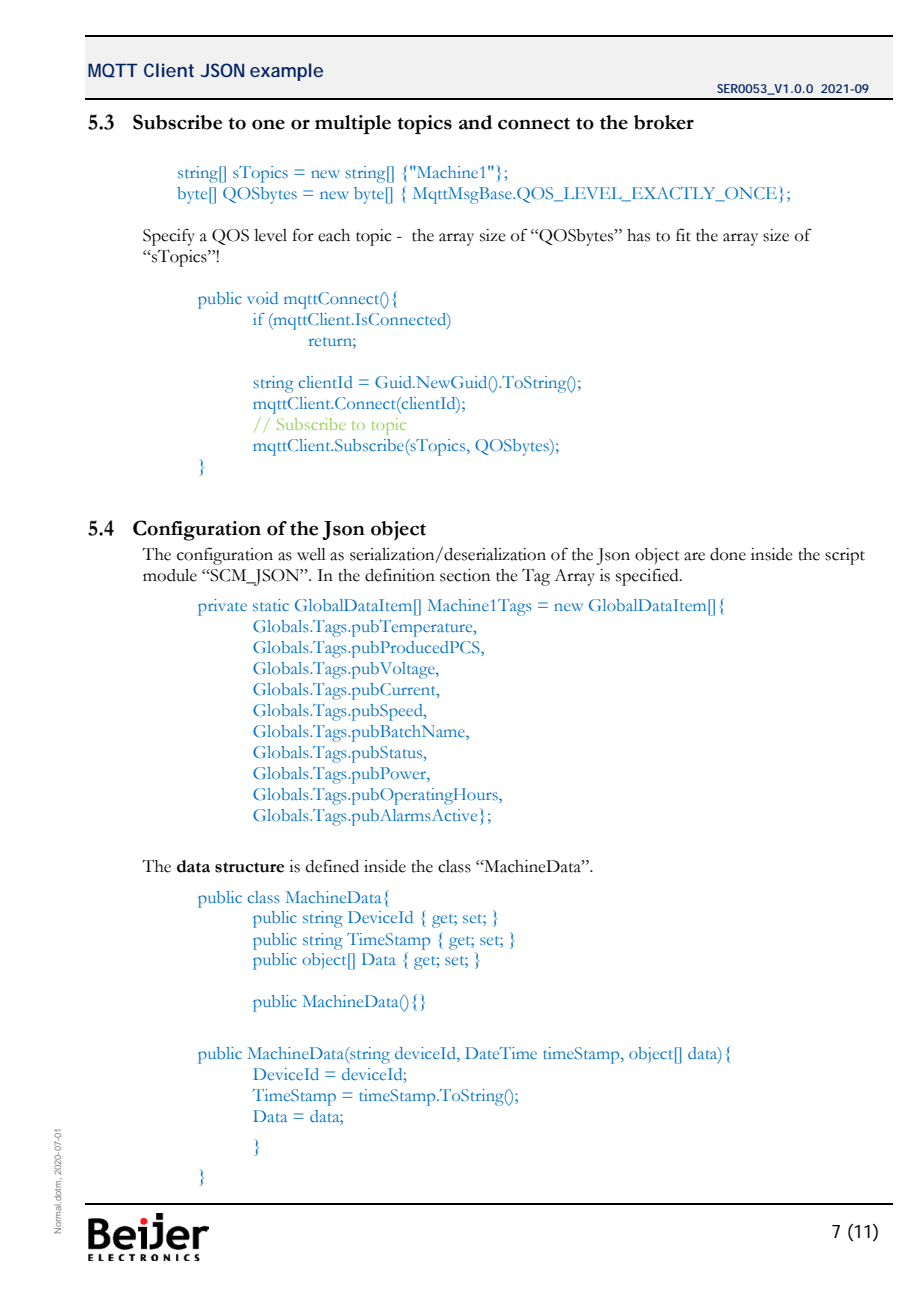  I want to click on done, so click(728, 554).
